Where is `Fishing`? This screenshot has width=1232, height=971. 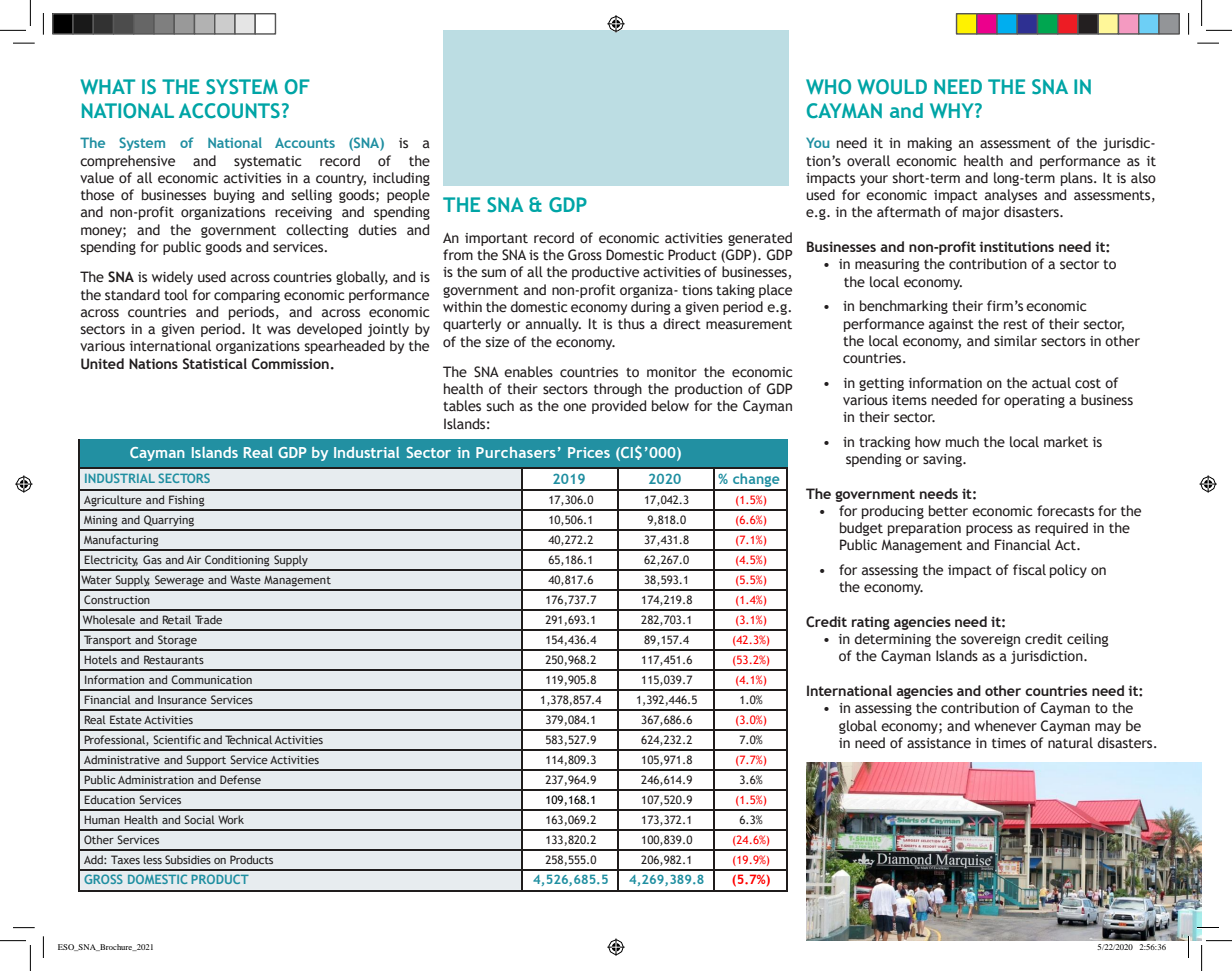 Fishing is located at coordinates (187, 501).
